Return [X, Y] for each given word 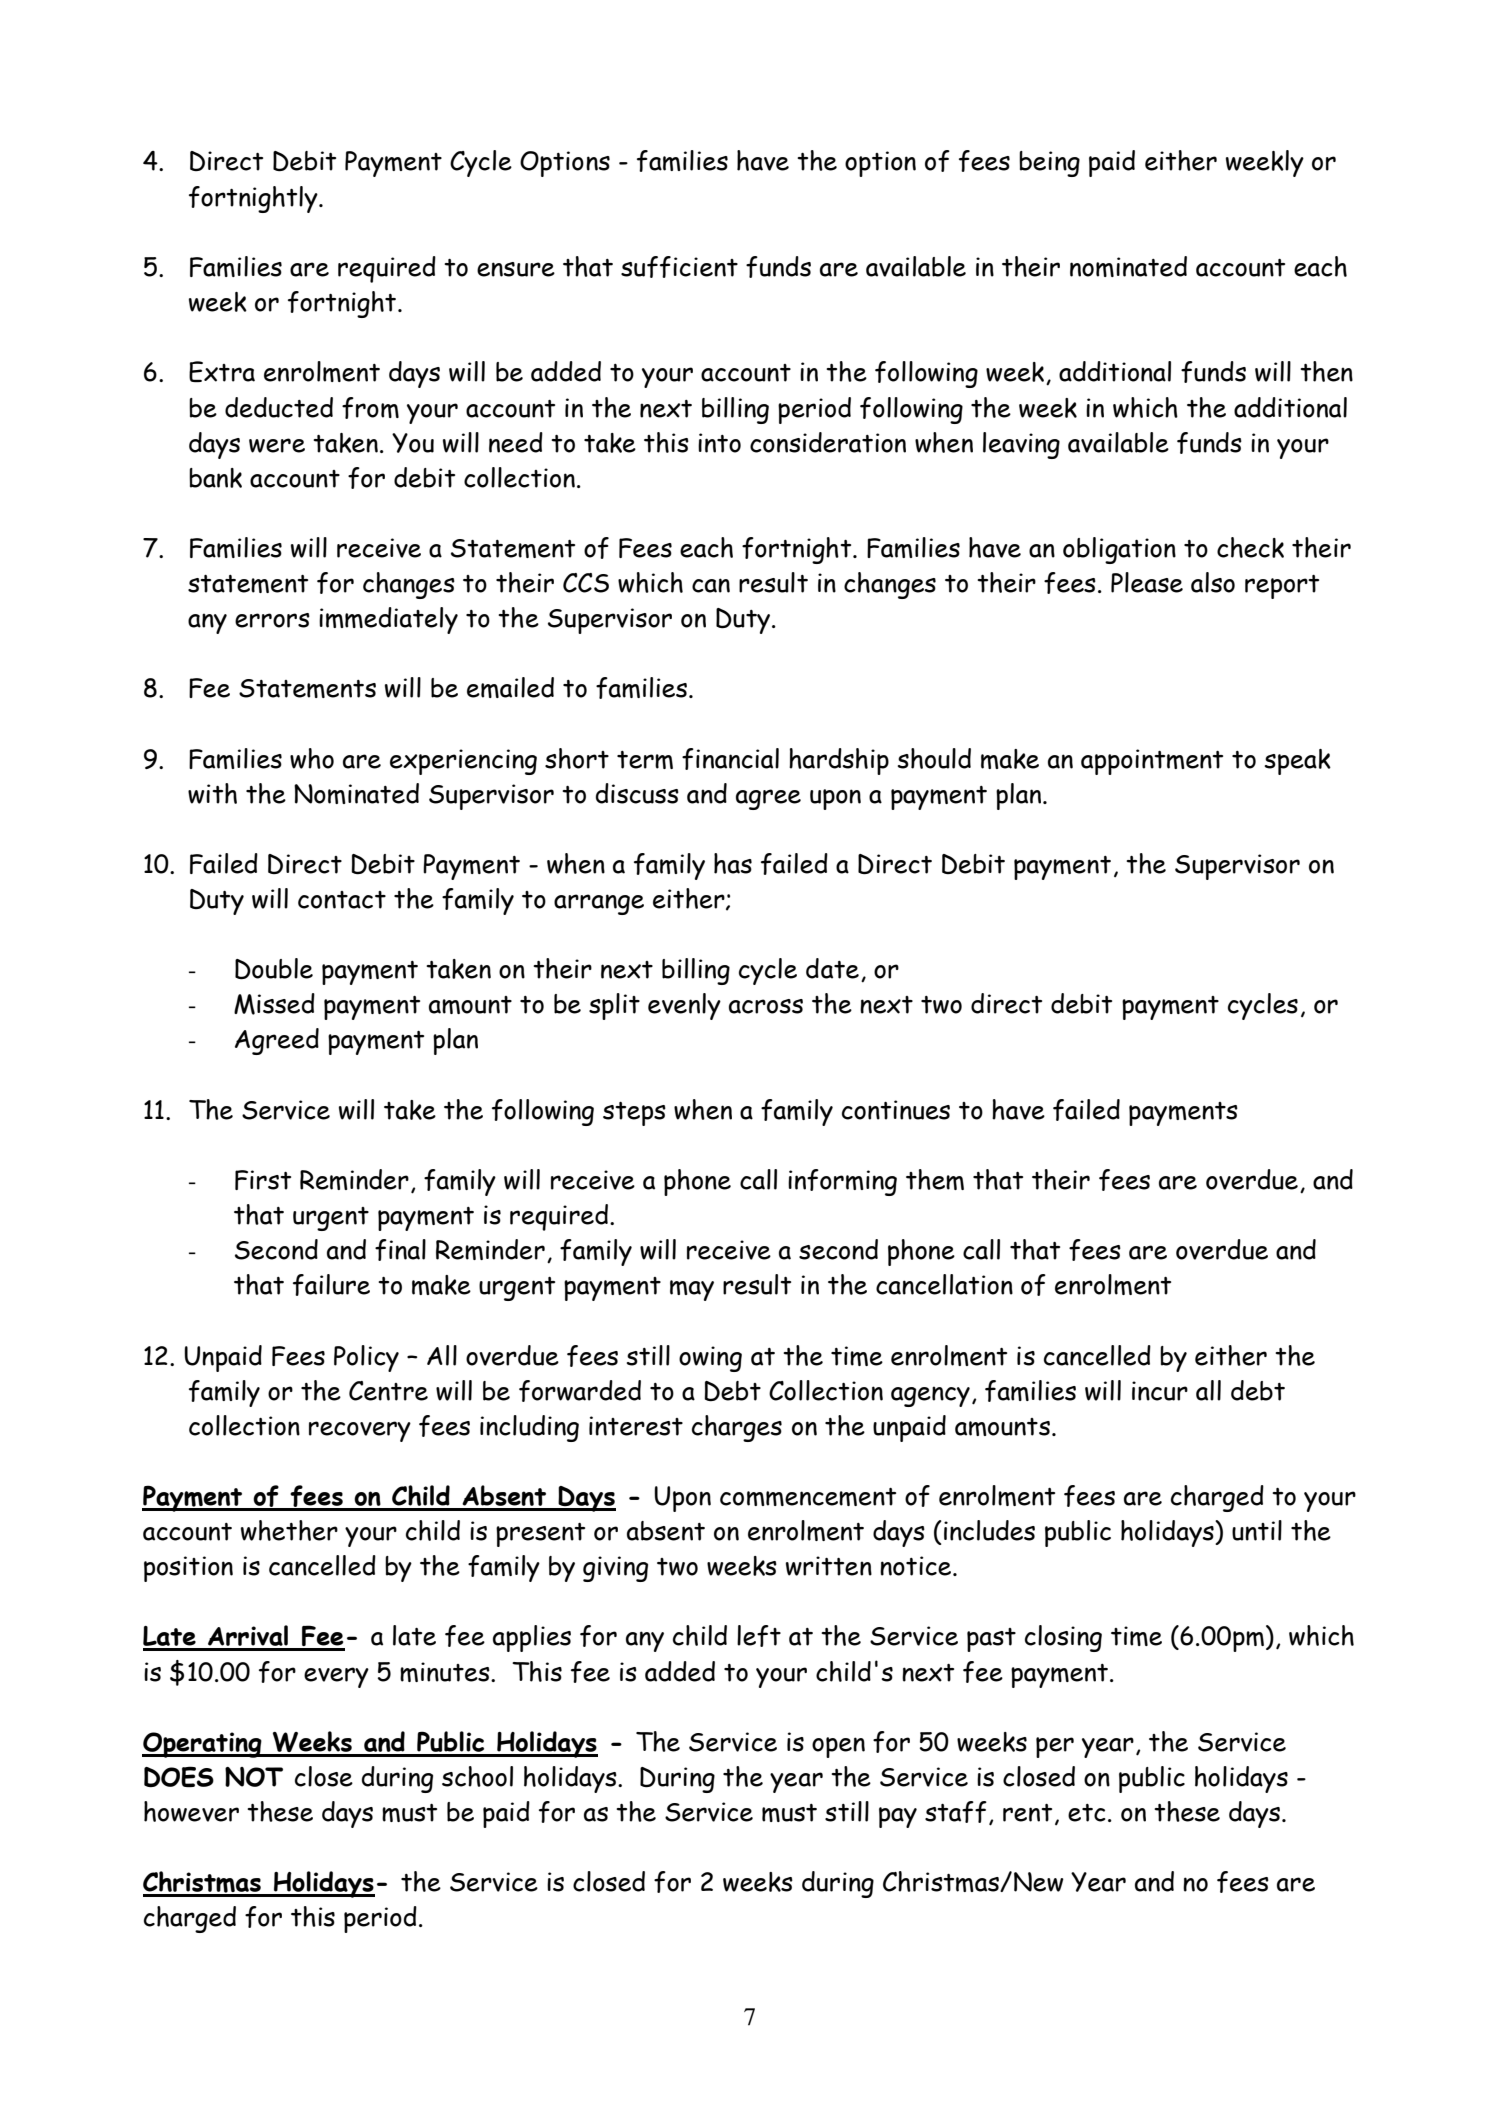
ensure [516, 269]
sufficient [679, 267]
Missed [274, 1004]
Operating [203, 1745]
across [766, 1006]
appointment [1152, 762]
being [1049, 164]
